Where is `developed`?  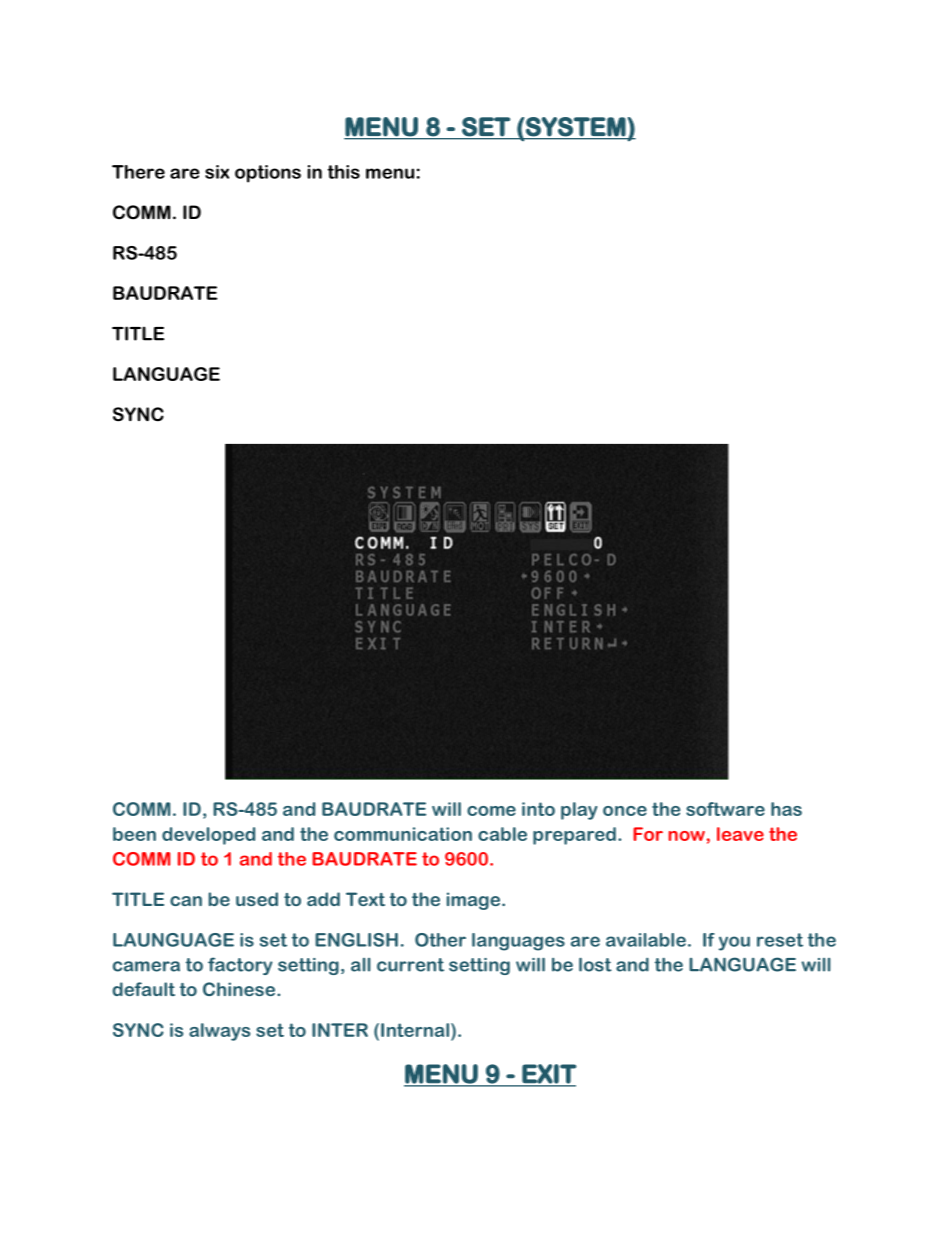 developed is located at coordinates (208, 836).
